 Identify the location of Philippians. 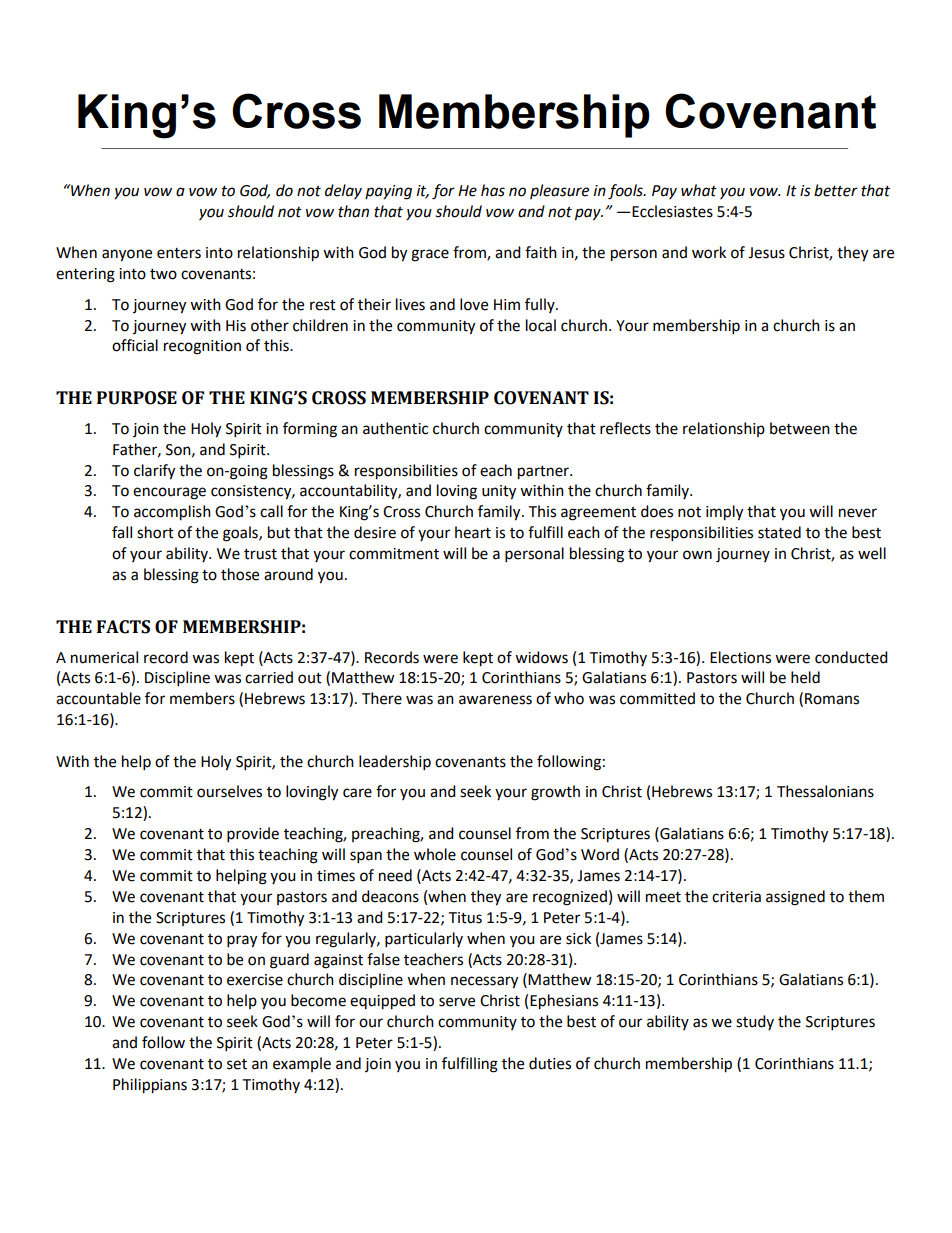
(150, 1086).
